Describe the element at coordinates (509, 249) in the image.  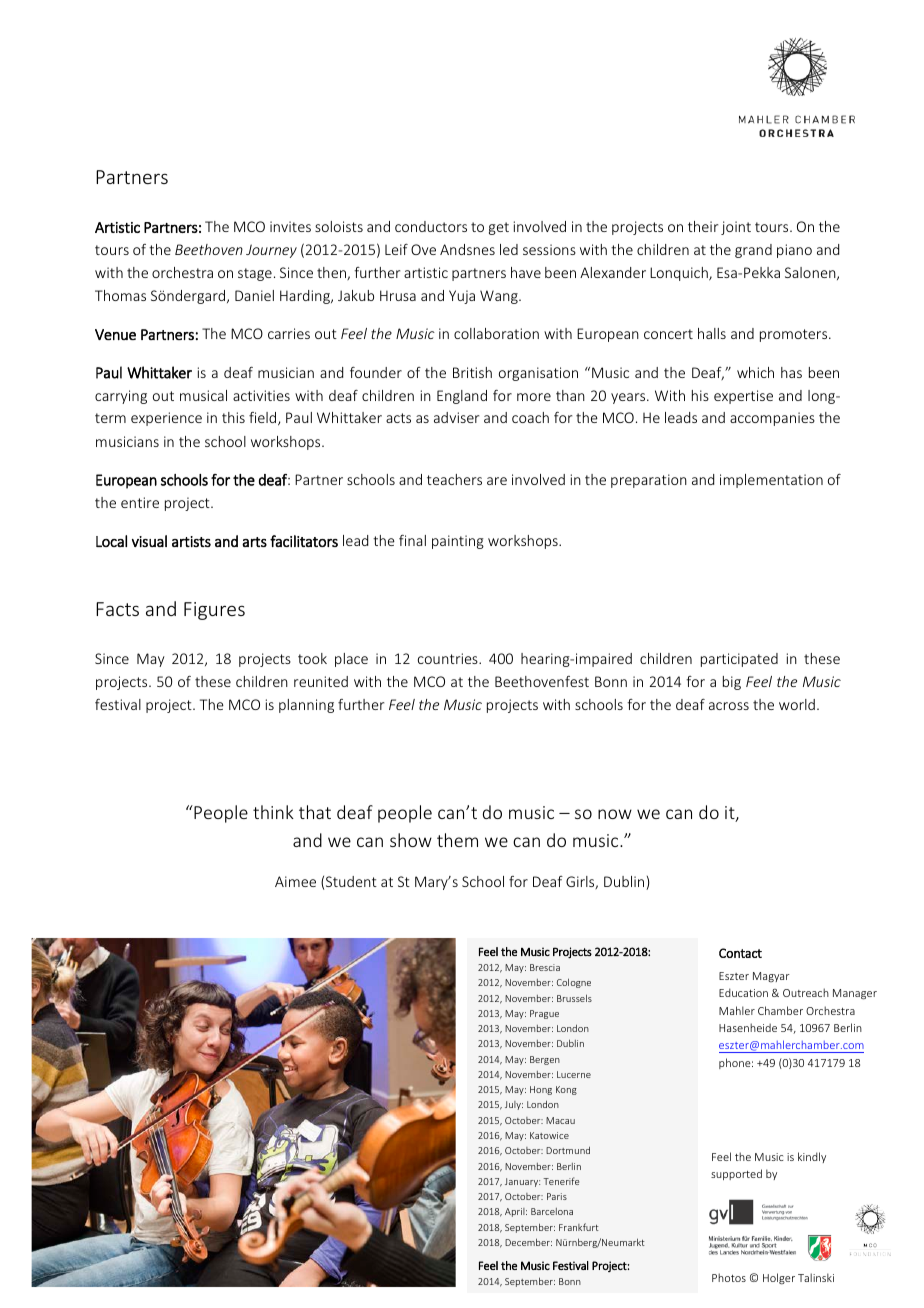
I see `led` at that location.
